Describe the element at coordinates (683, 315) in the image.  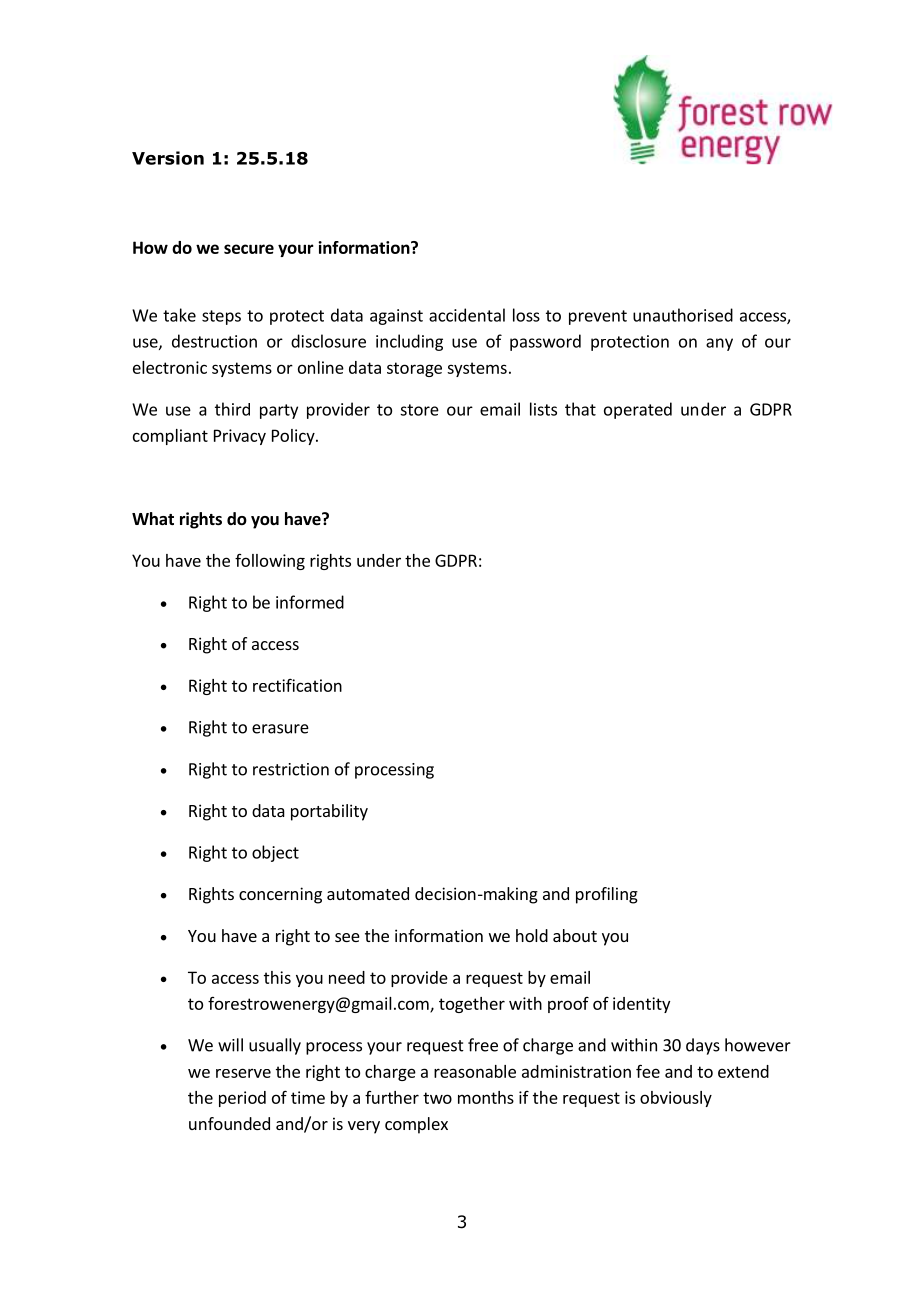
I see `unauthorised` at that location.
